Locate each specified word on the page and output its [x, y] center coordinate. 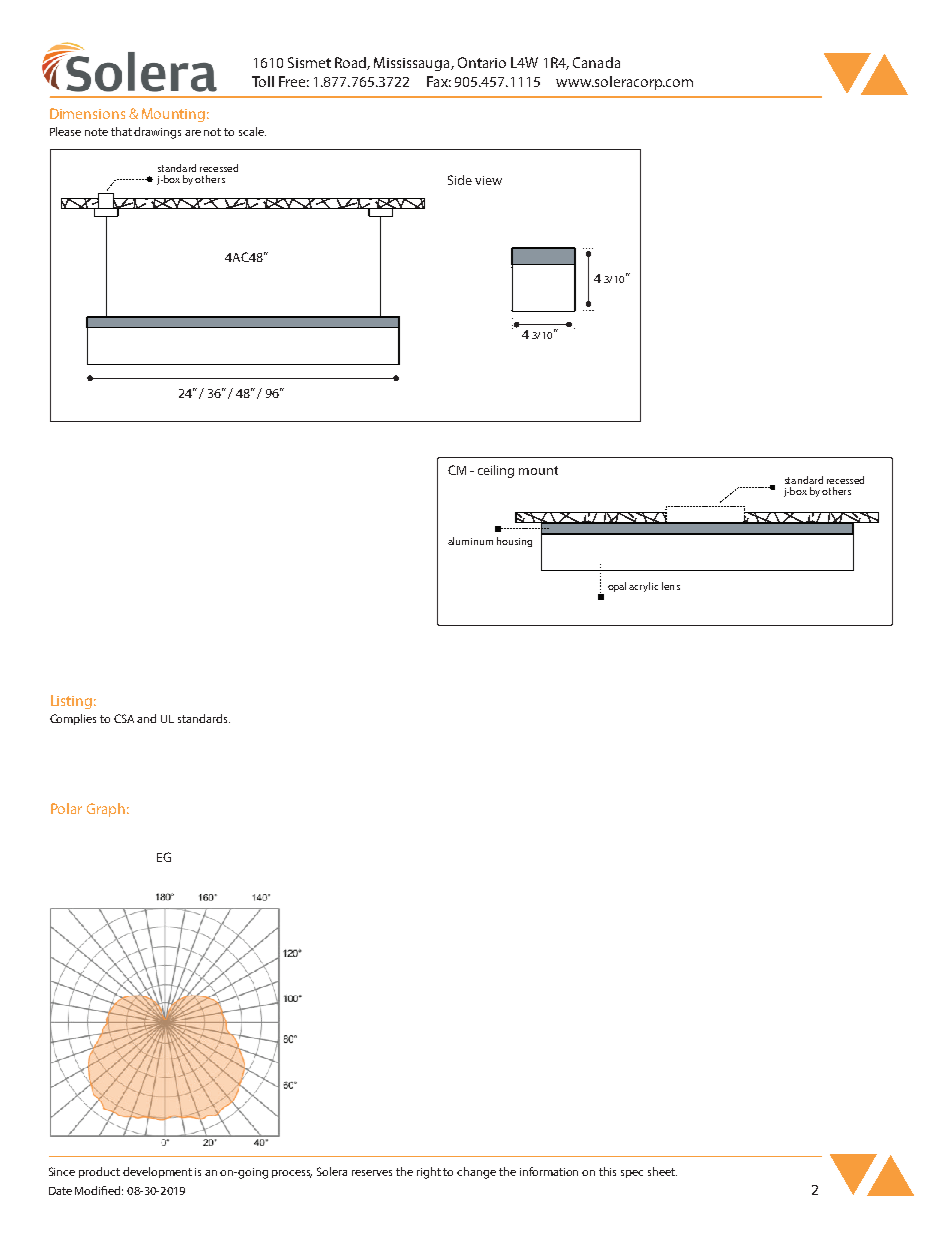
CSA [124, 718]
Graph [106, 810]
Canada [596, 62]
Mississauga [413, 64]
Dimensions [87, 113]
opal [617, 587]
